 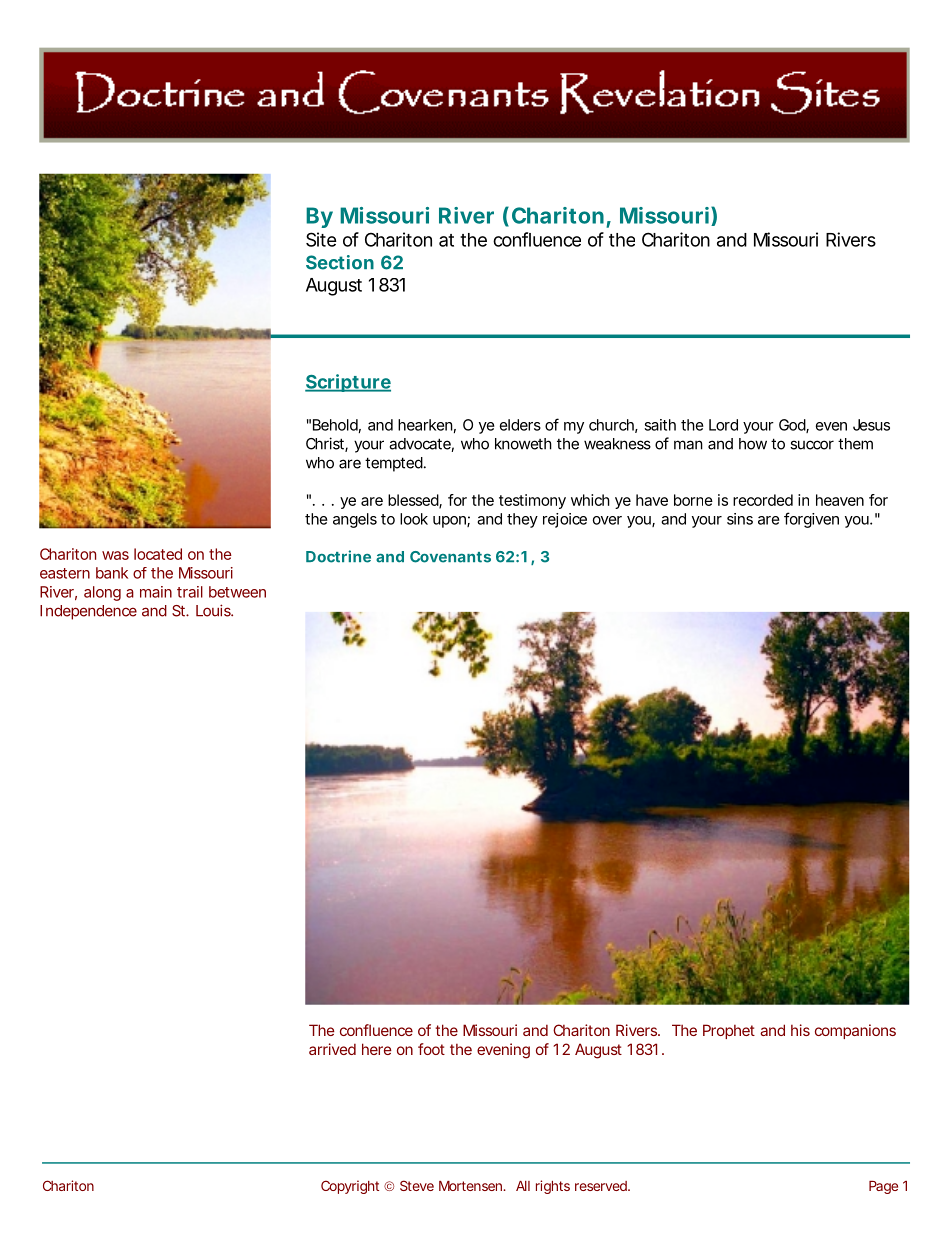 I want to click on elders, so click(x=520, y=425).
